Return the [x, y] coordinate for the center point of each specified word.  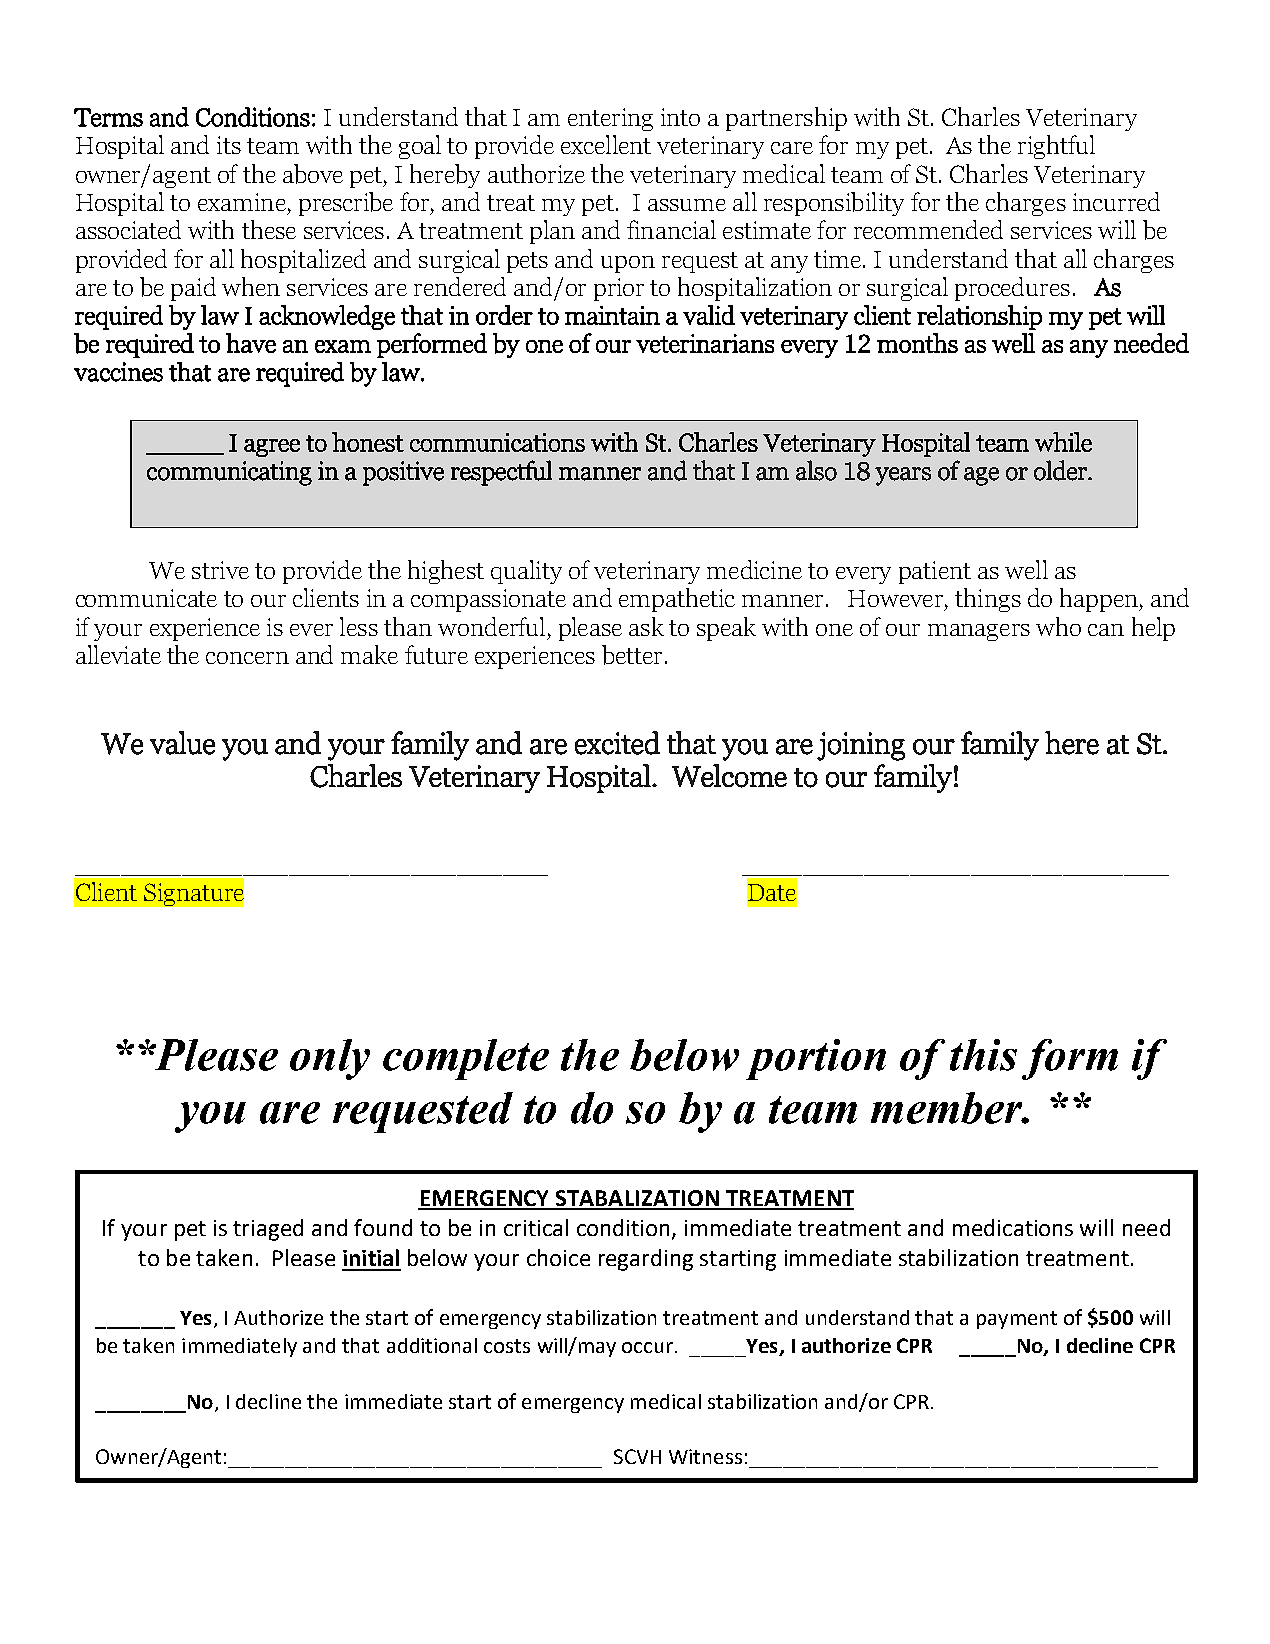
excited [617, 743]
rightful [1056, 147]
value [182, 743]
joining [861, 746]
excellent [606, 144]
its [229, 145]
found [383, 1227]
